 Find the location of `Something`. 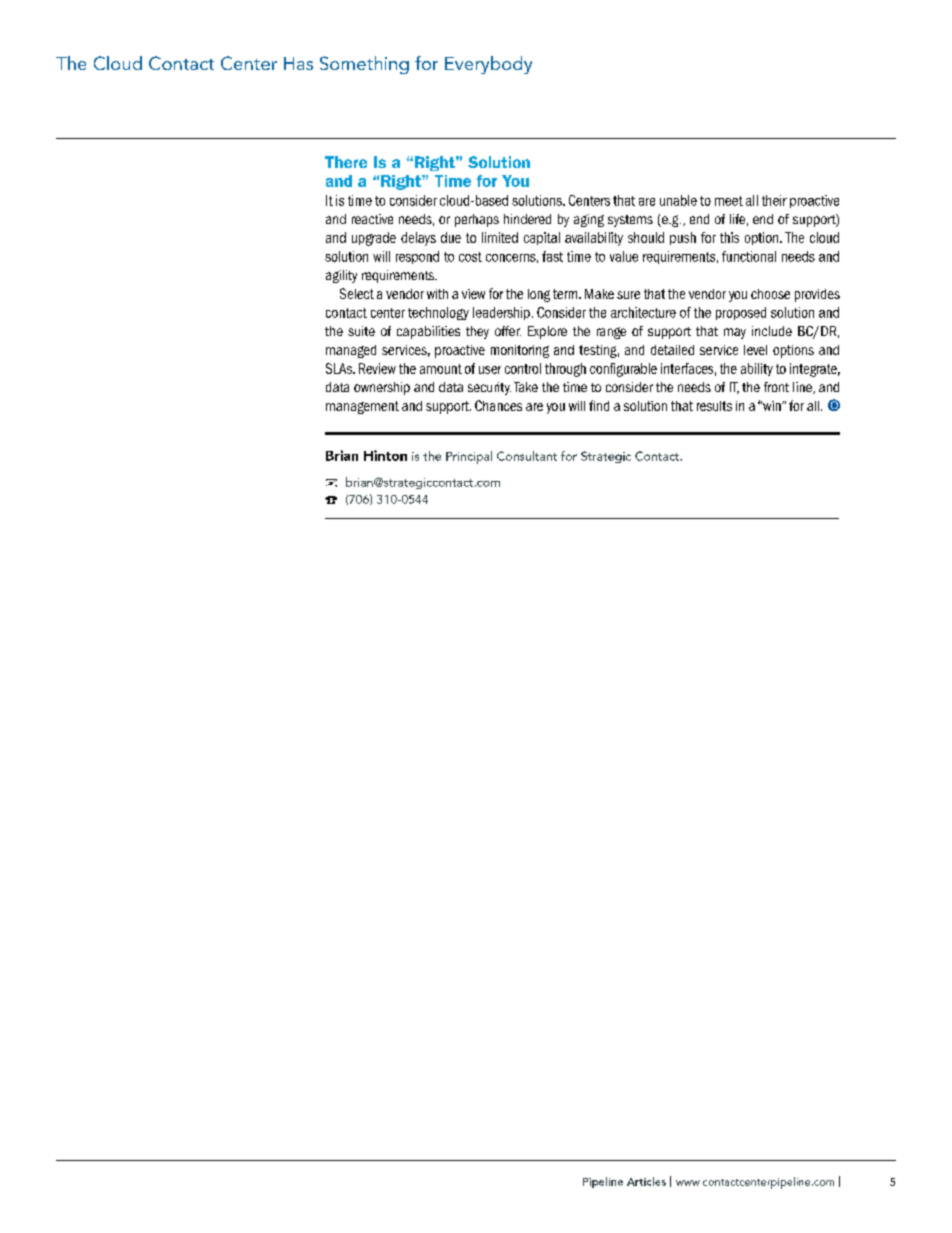

Something is located at coordinates (364, 65).
